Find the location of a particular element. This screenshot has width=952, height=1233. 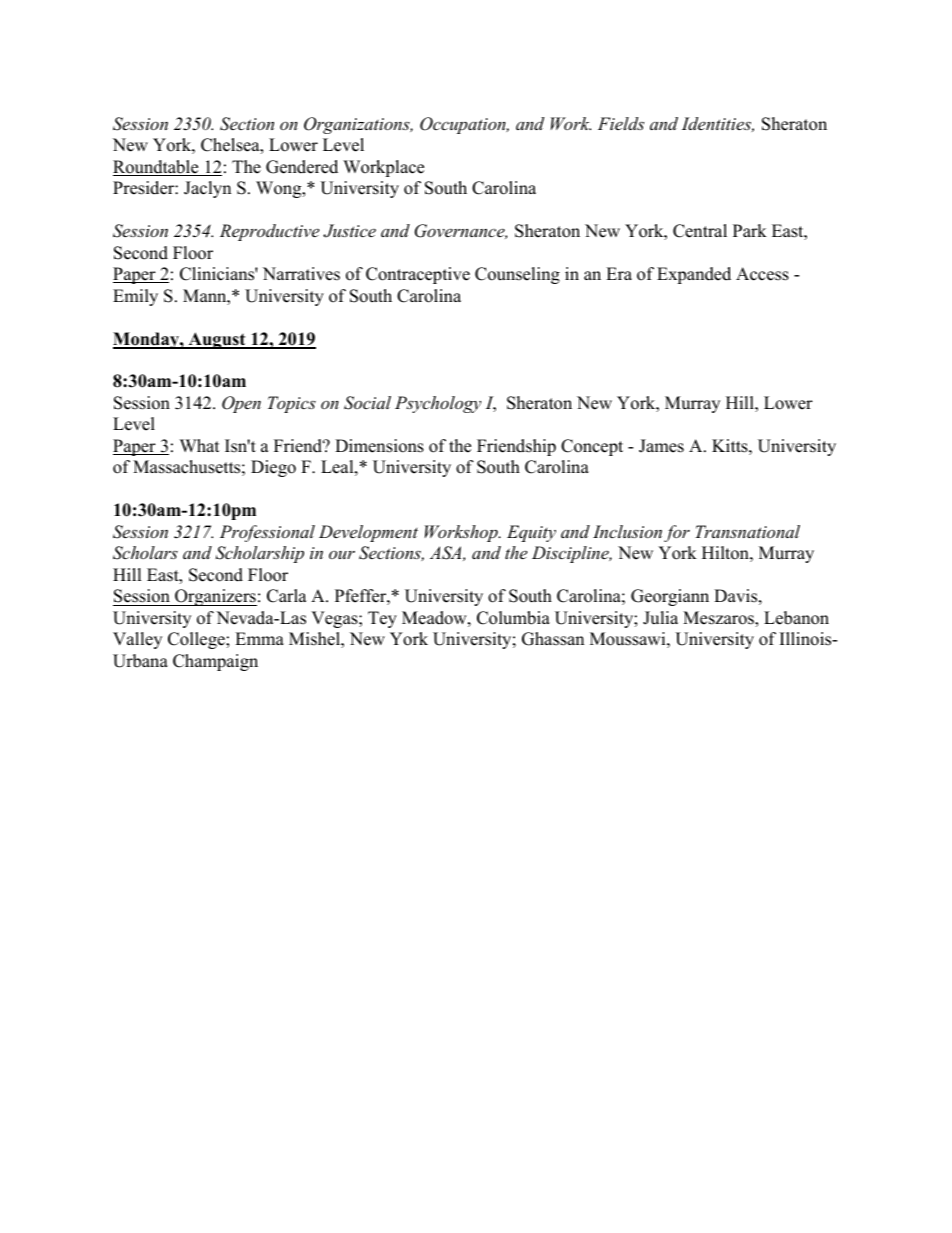

College is located at coordinates (197, 640).
